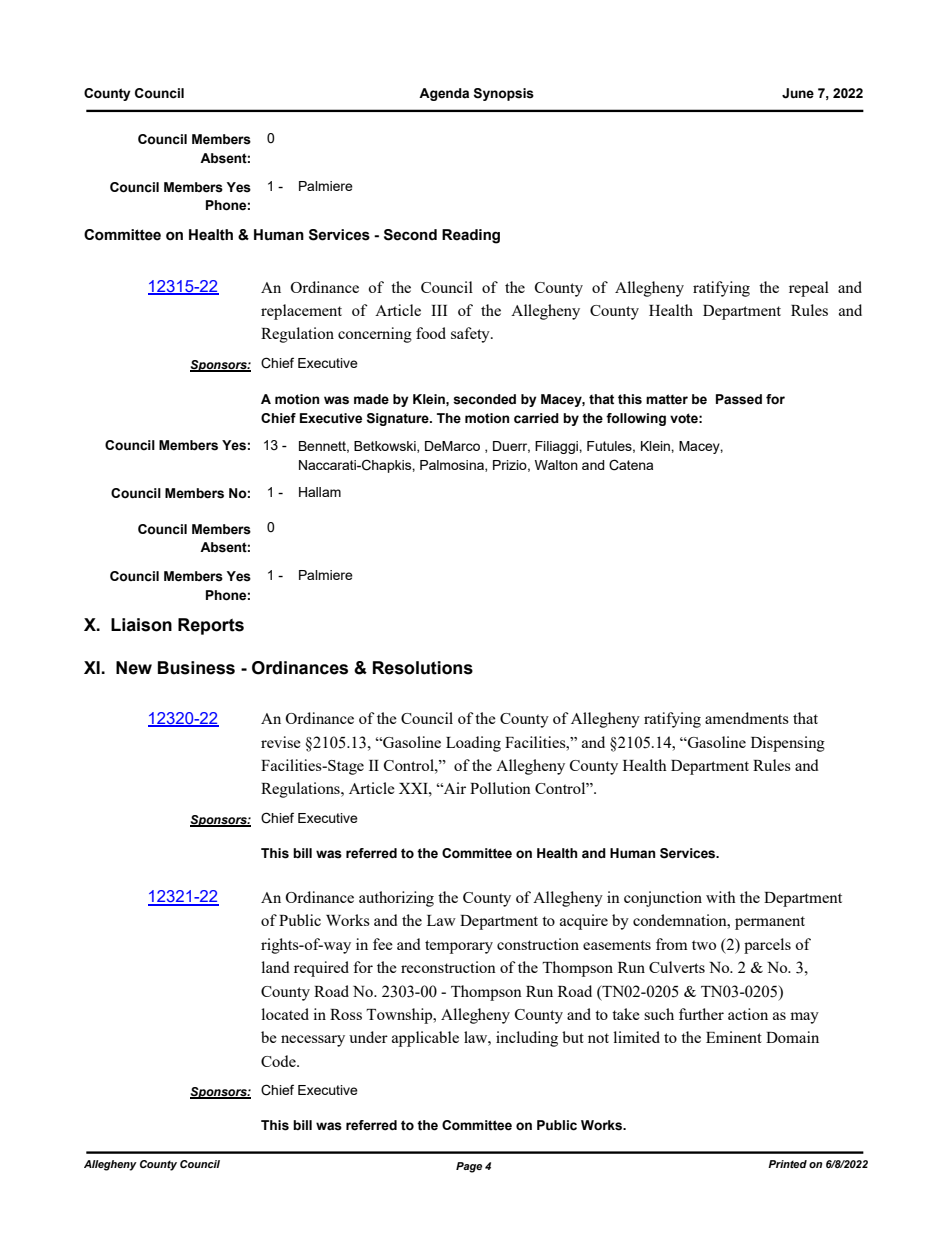 Image resolution: width=952 pixels, height=1233 pixels. What do you see at coordinates (747, 718) in the image?
I see `amendments` at bounding box center [747, 718].
